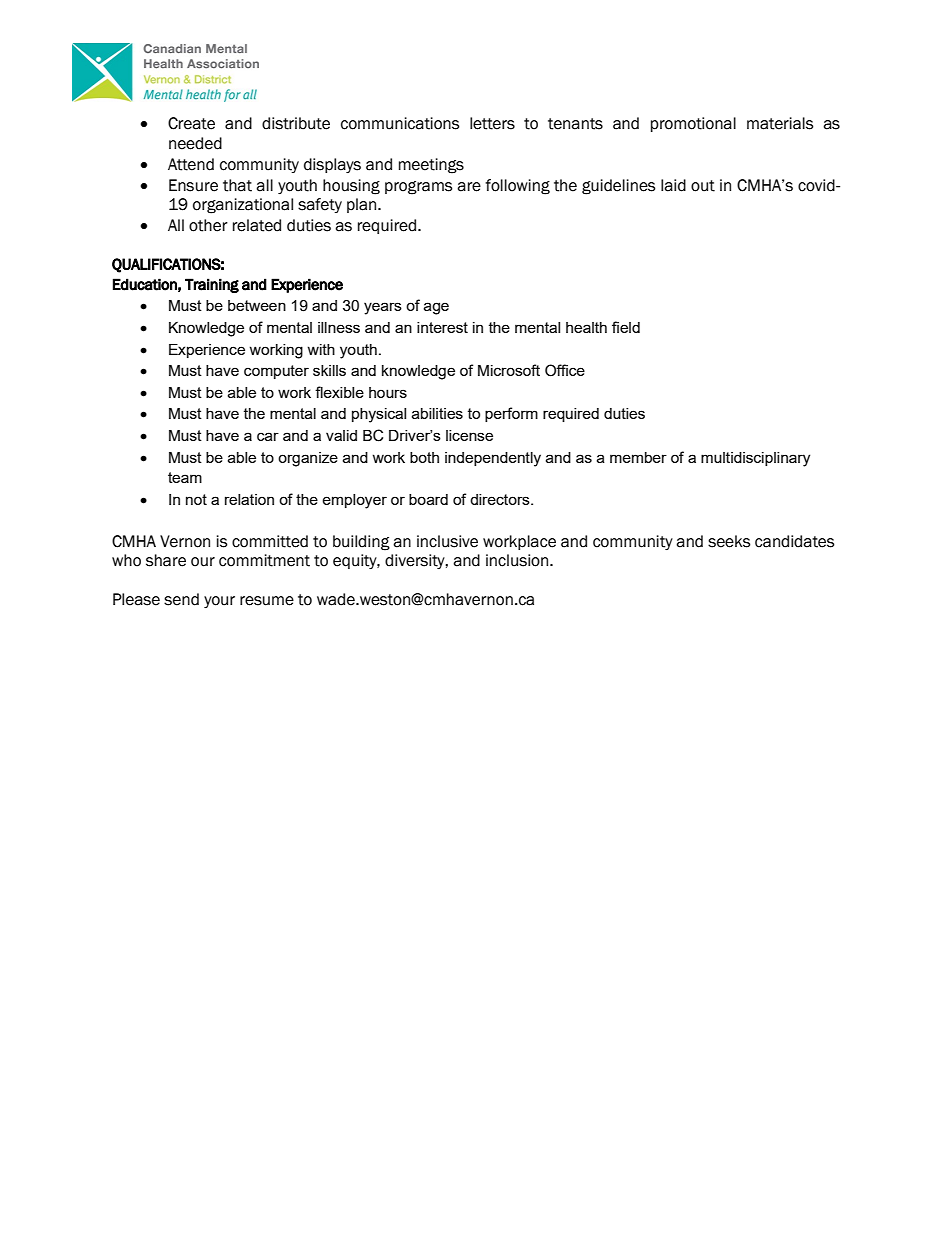 This page has height=1233, width=952. Describe the element at coordinates (268, 436) in the page. I see `car` at that location.
